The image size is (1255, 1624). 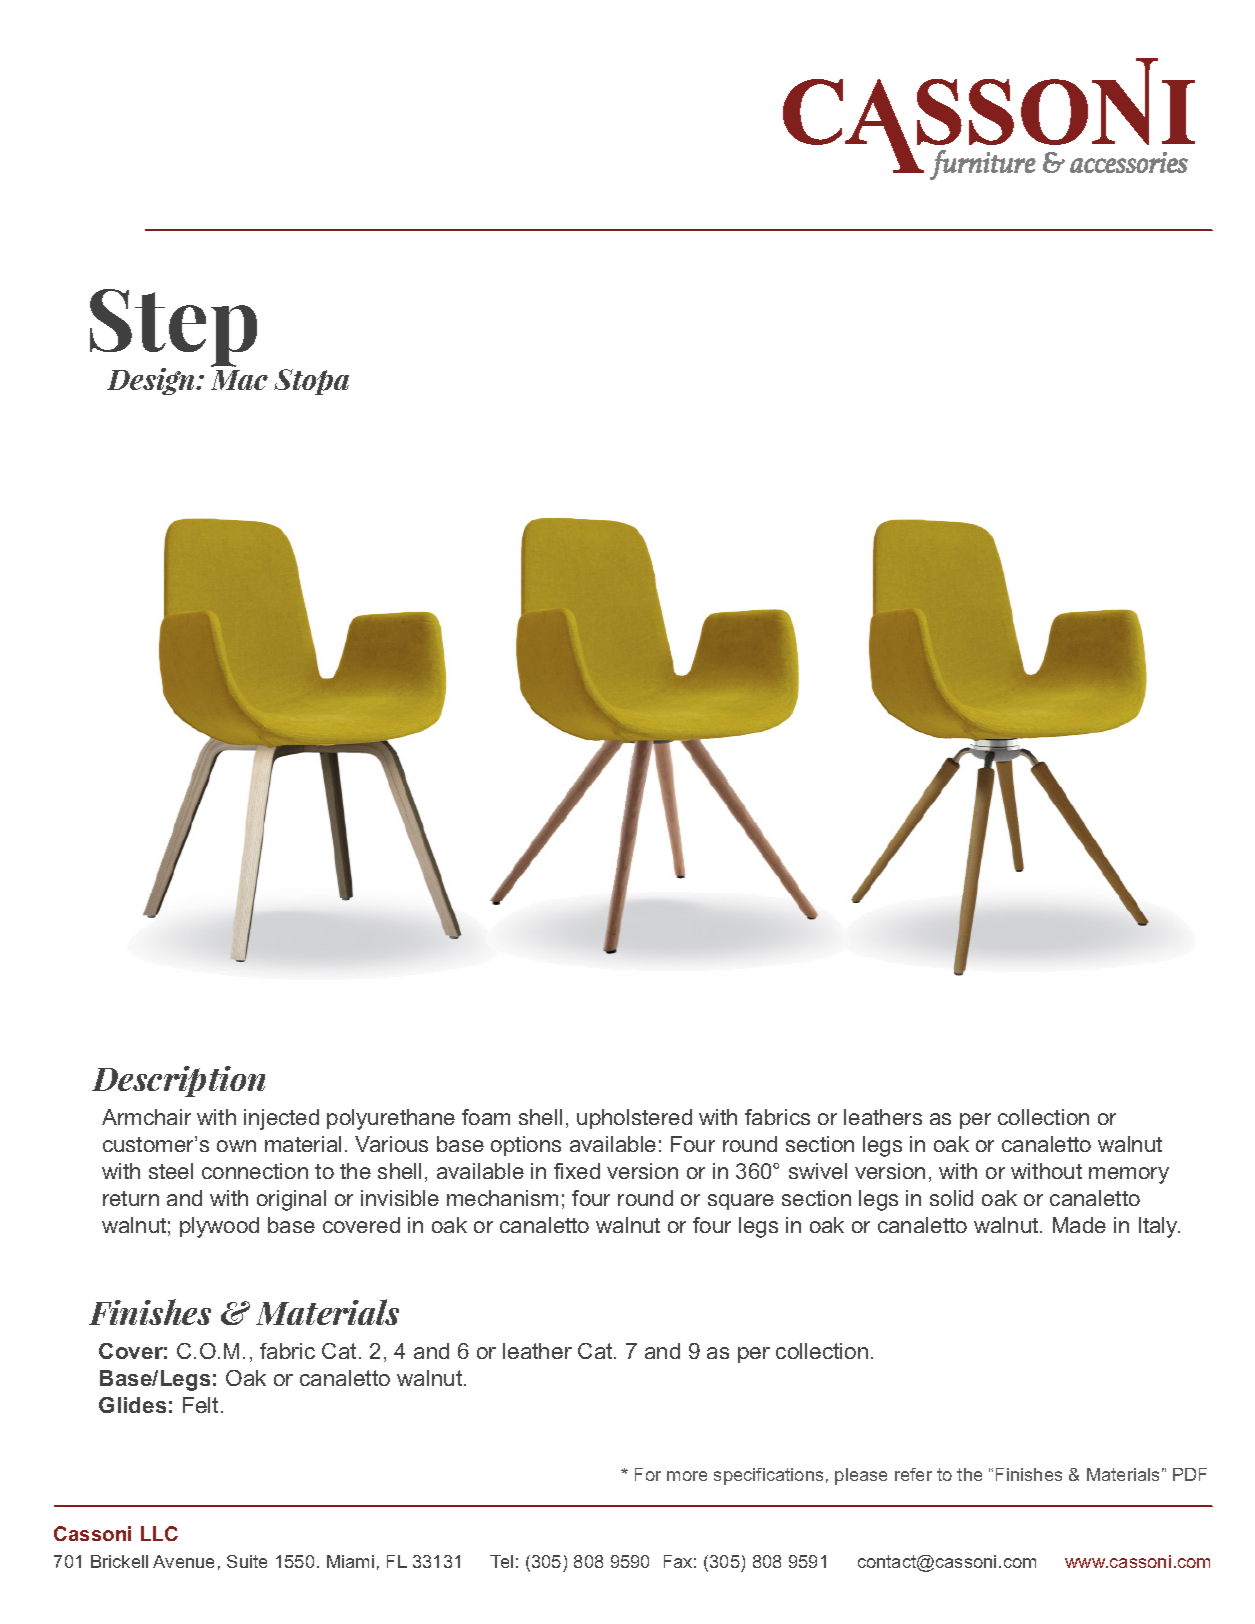 What do you see at coordinates (152, 381) in the screenshot?
I see `Design` at bounding box center [152, 381].
